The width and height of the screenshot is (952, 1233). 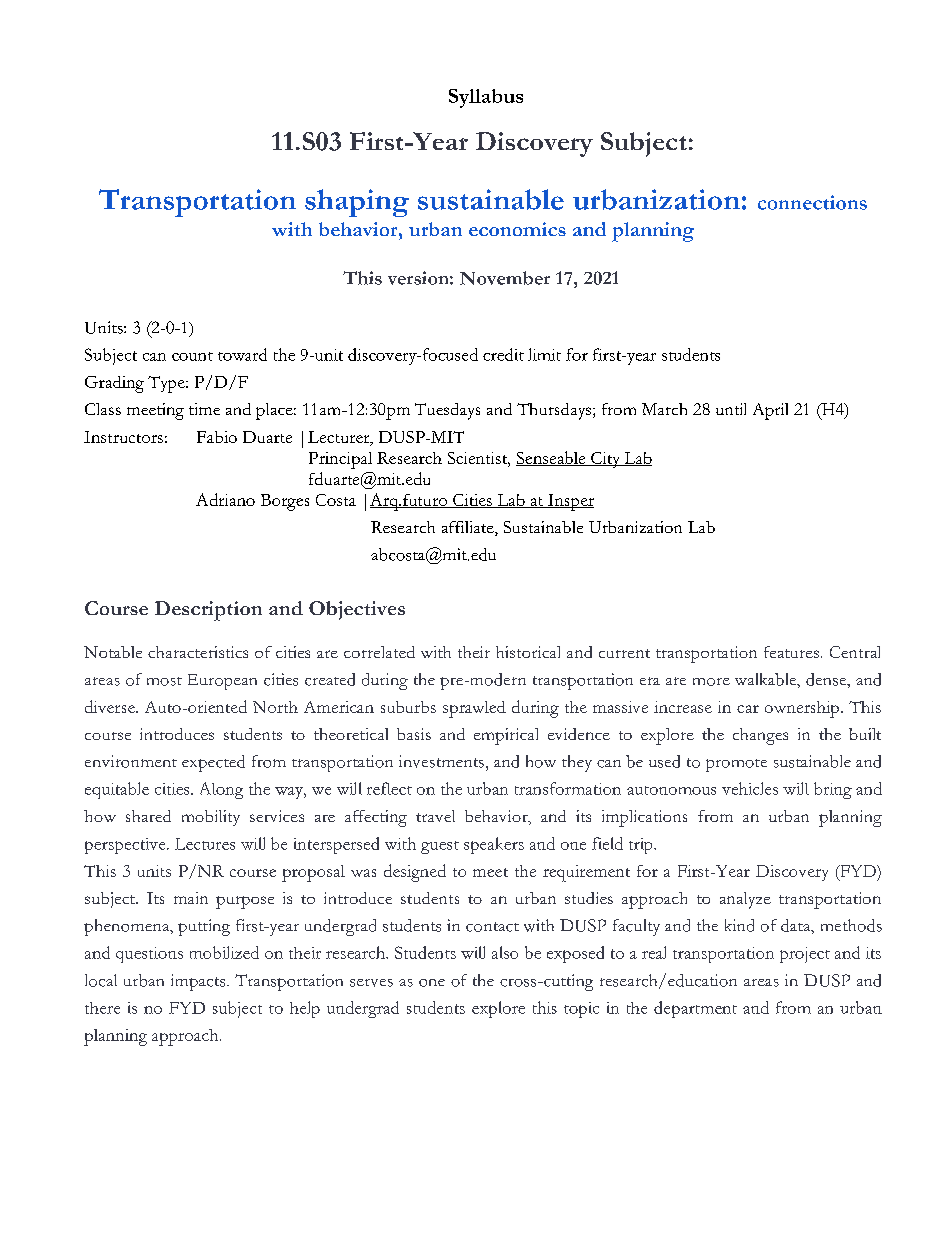 What do you see at coordinates (505, 952) in the screenshot?
I see `also` at bounding box center [505, 952].
